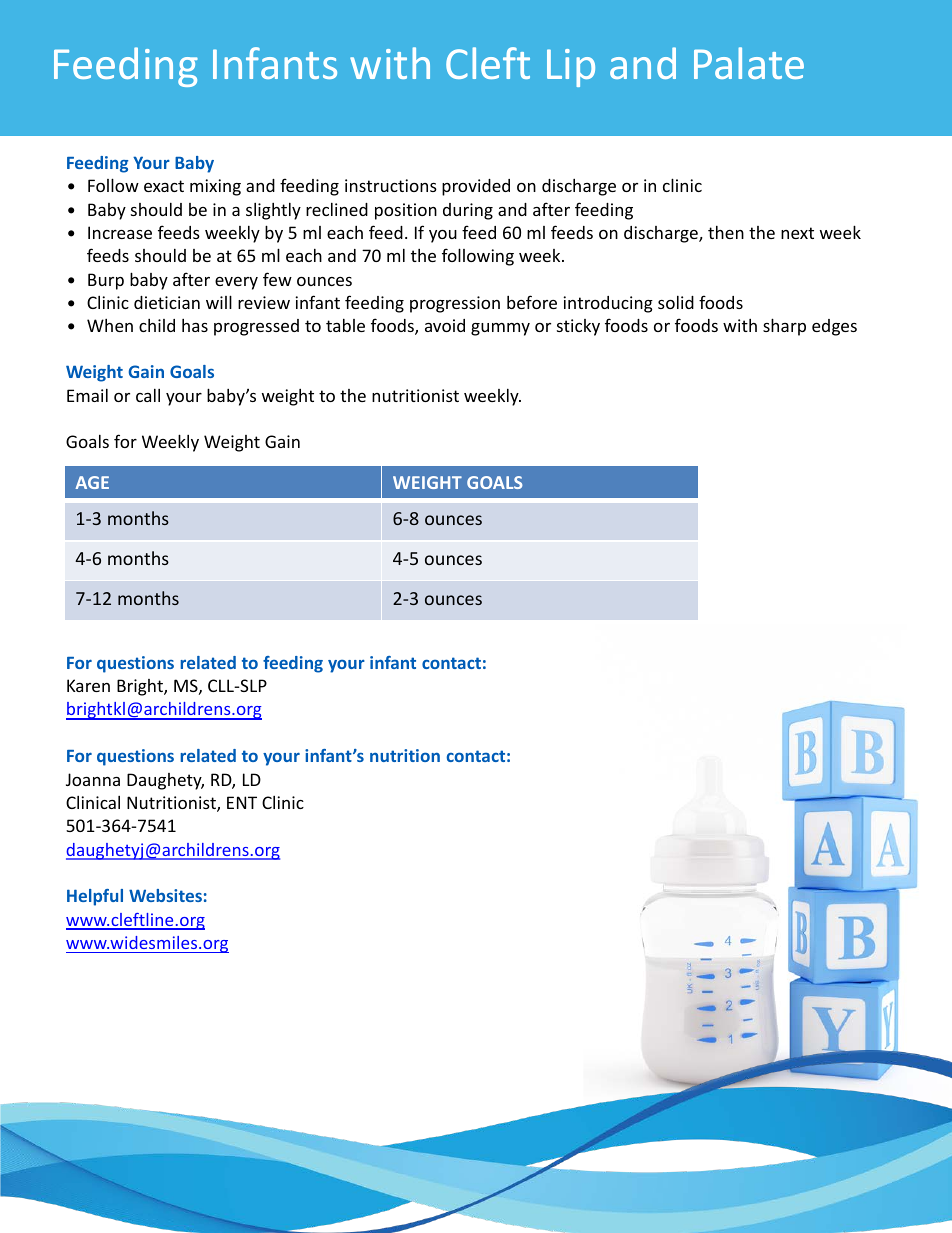 The image size is (952, 1233). Describe the element at coordinates (95, 897) in the image. I see `Helpful` at that location.
